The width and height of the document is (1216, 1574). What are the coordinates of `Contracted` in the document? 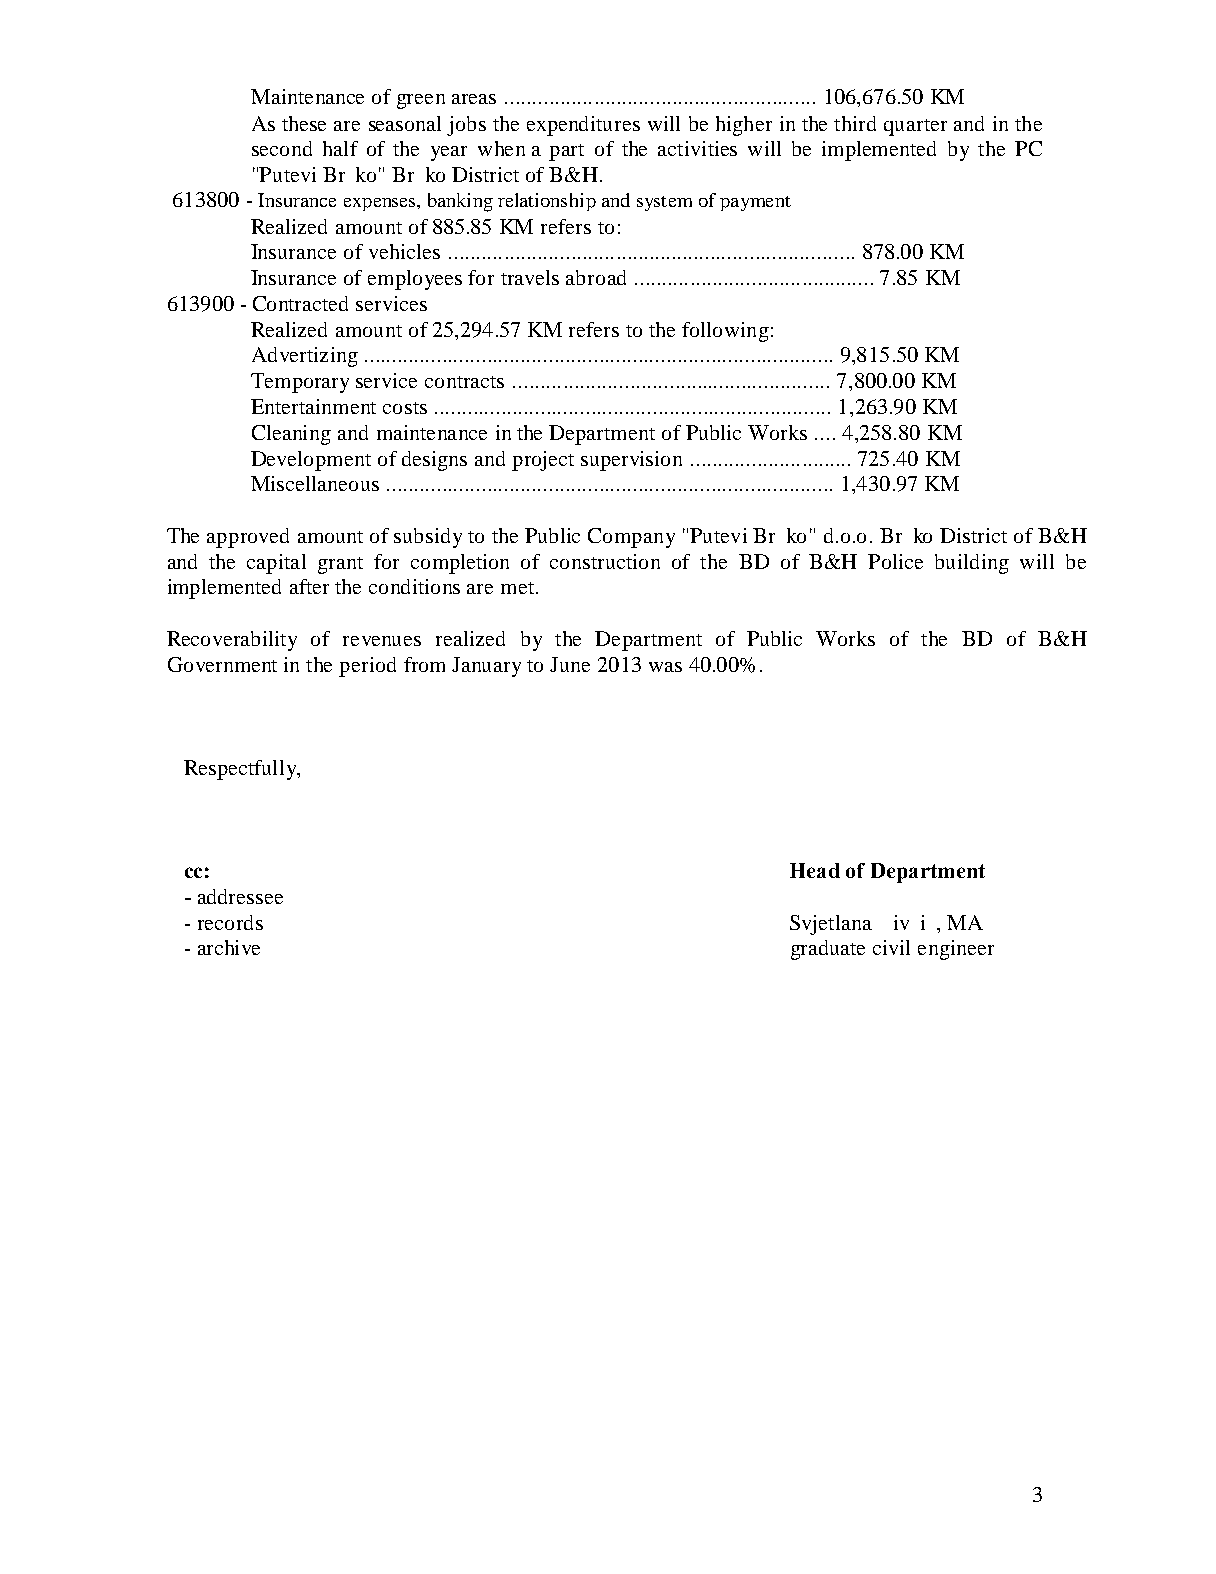 It's located at (300, 303).
